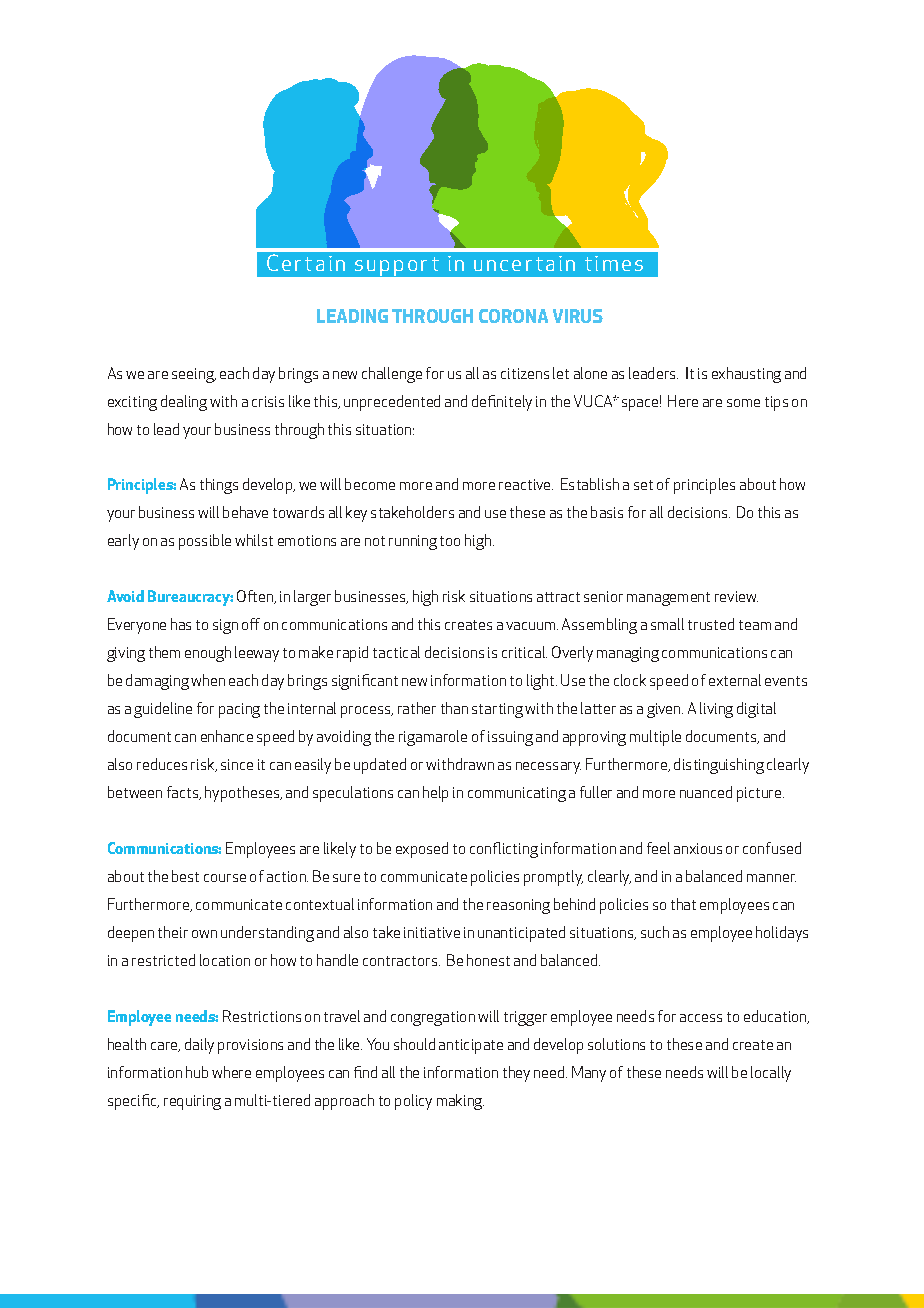  Describe the element at coordinates (194, 375) in the screenshot. I see `seeing` at that location.
